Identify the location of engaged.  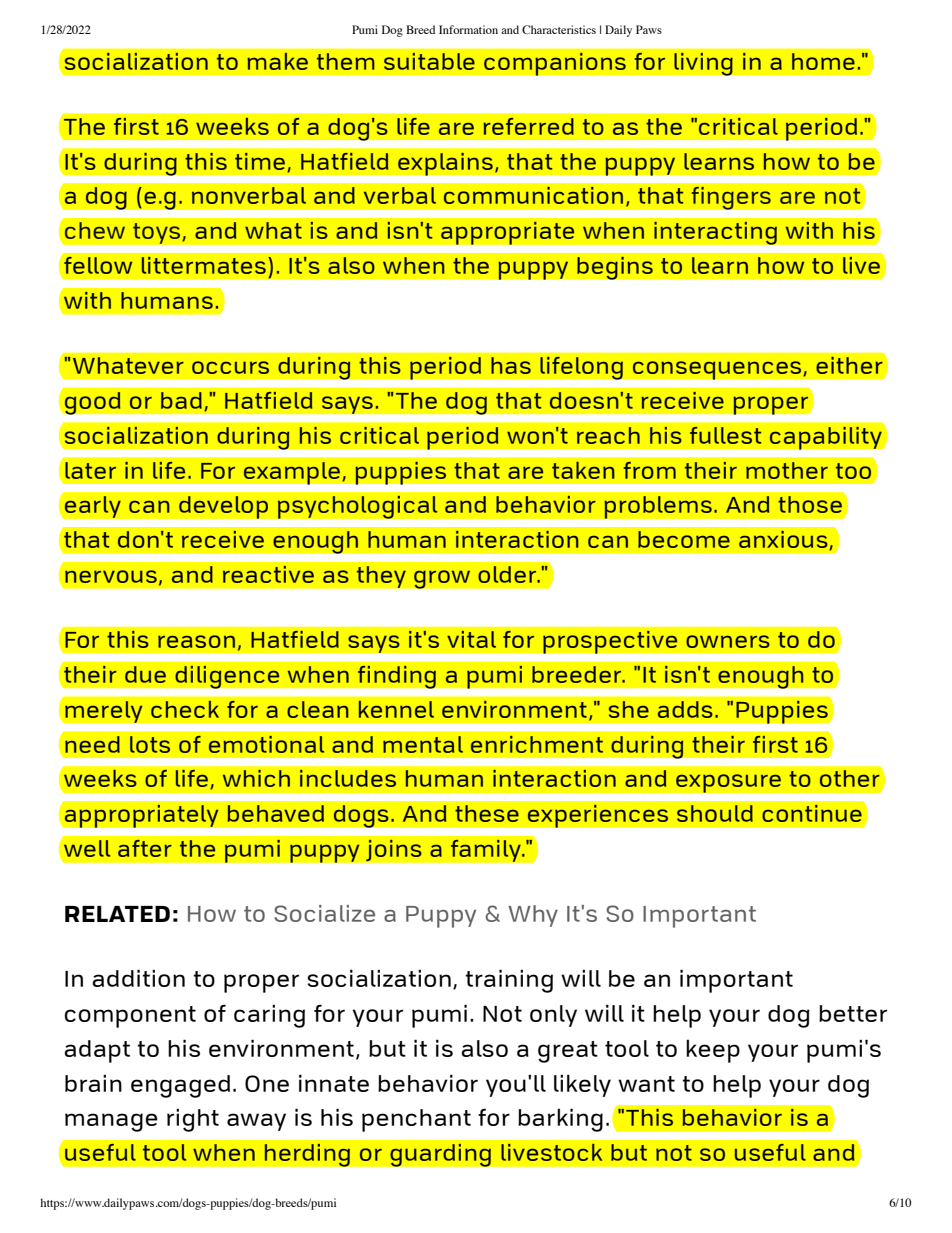
(180, 1086).
